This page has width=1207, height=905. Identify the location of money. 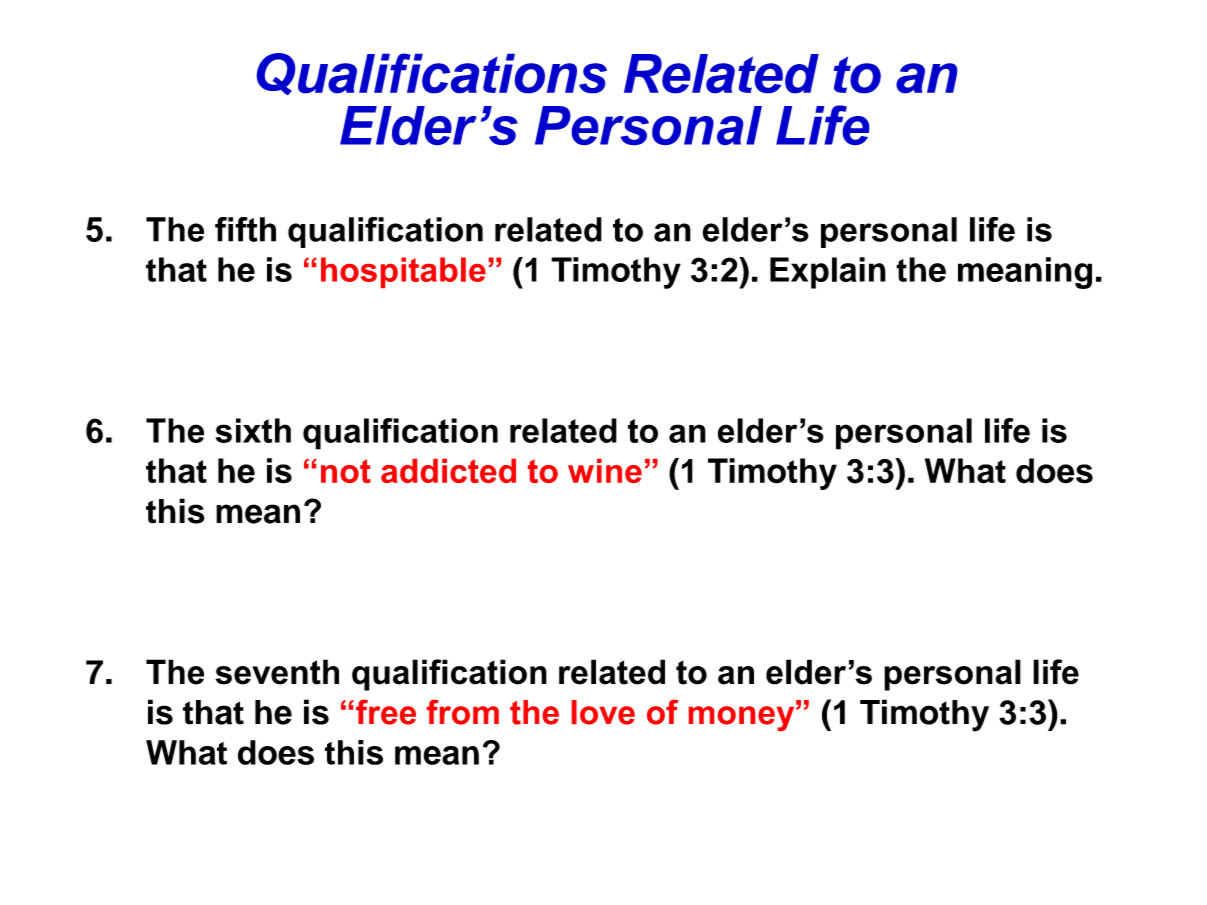
(743, 717).
